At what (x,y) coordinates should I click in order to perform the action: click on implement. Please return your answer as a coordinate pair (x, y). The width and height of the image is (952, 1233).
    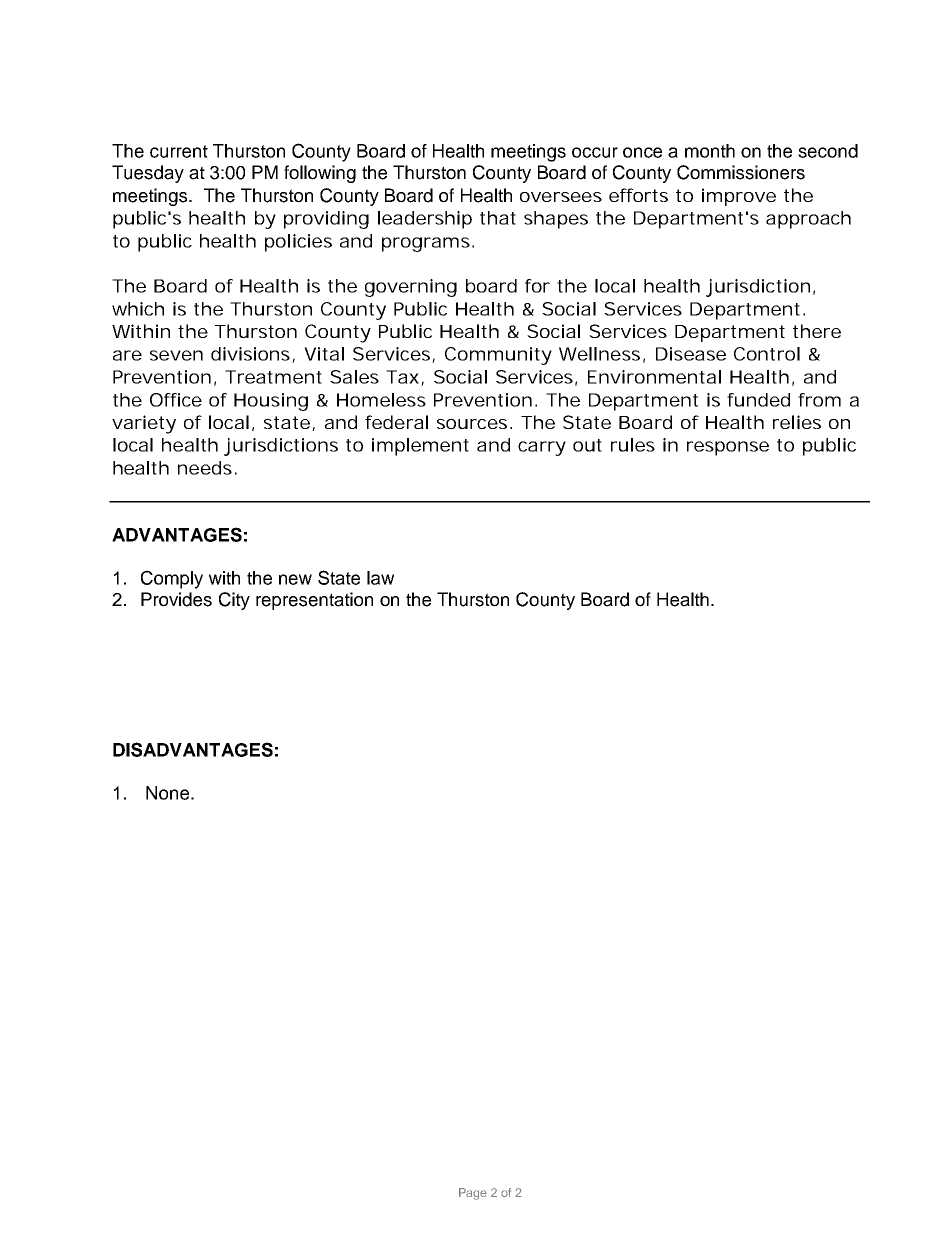
    Looking at the image, I should click on (420, 447).
